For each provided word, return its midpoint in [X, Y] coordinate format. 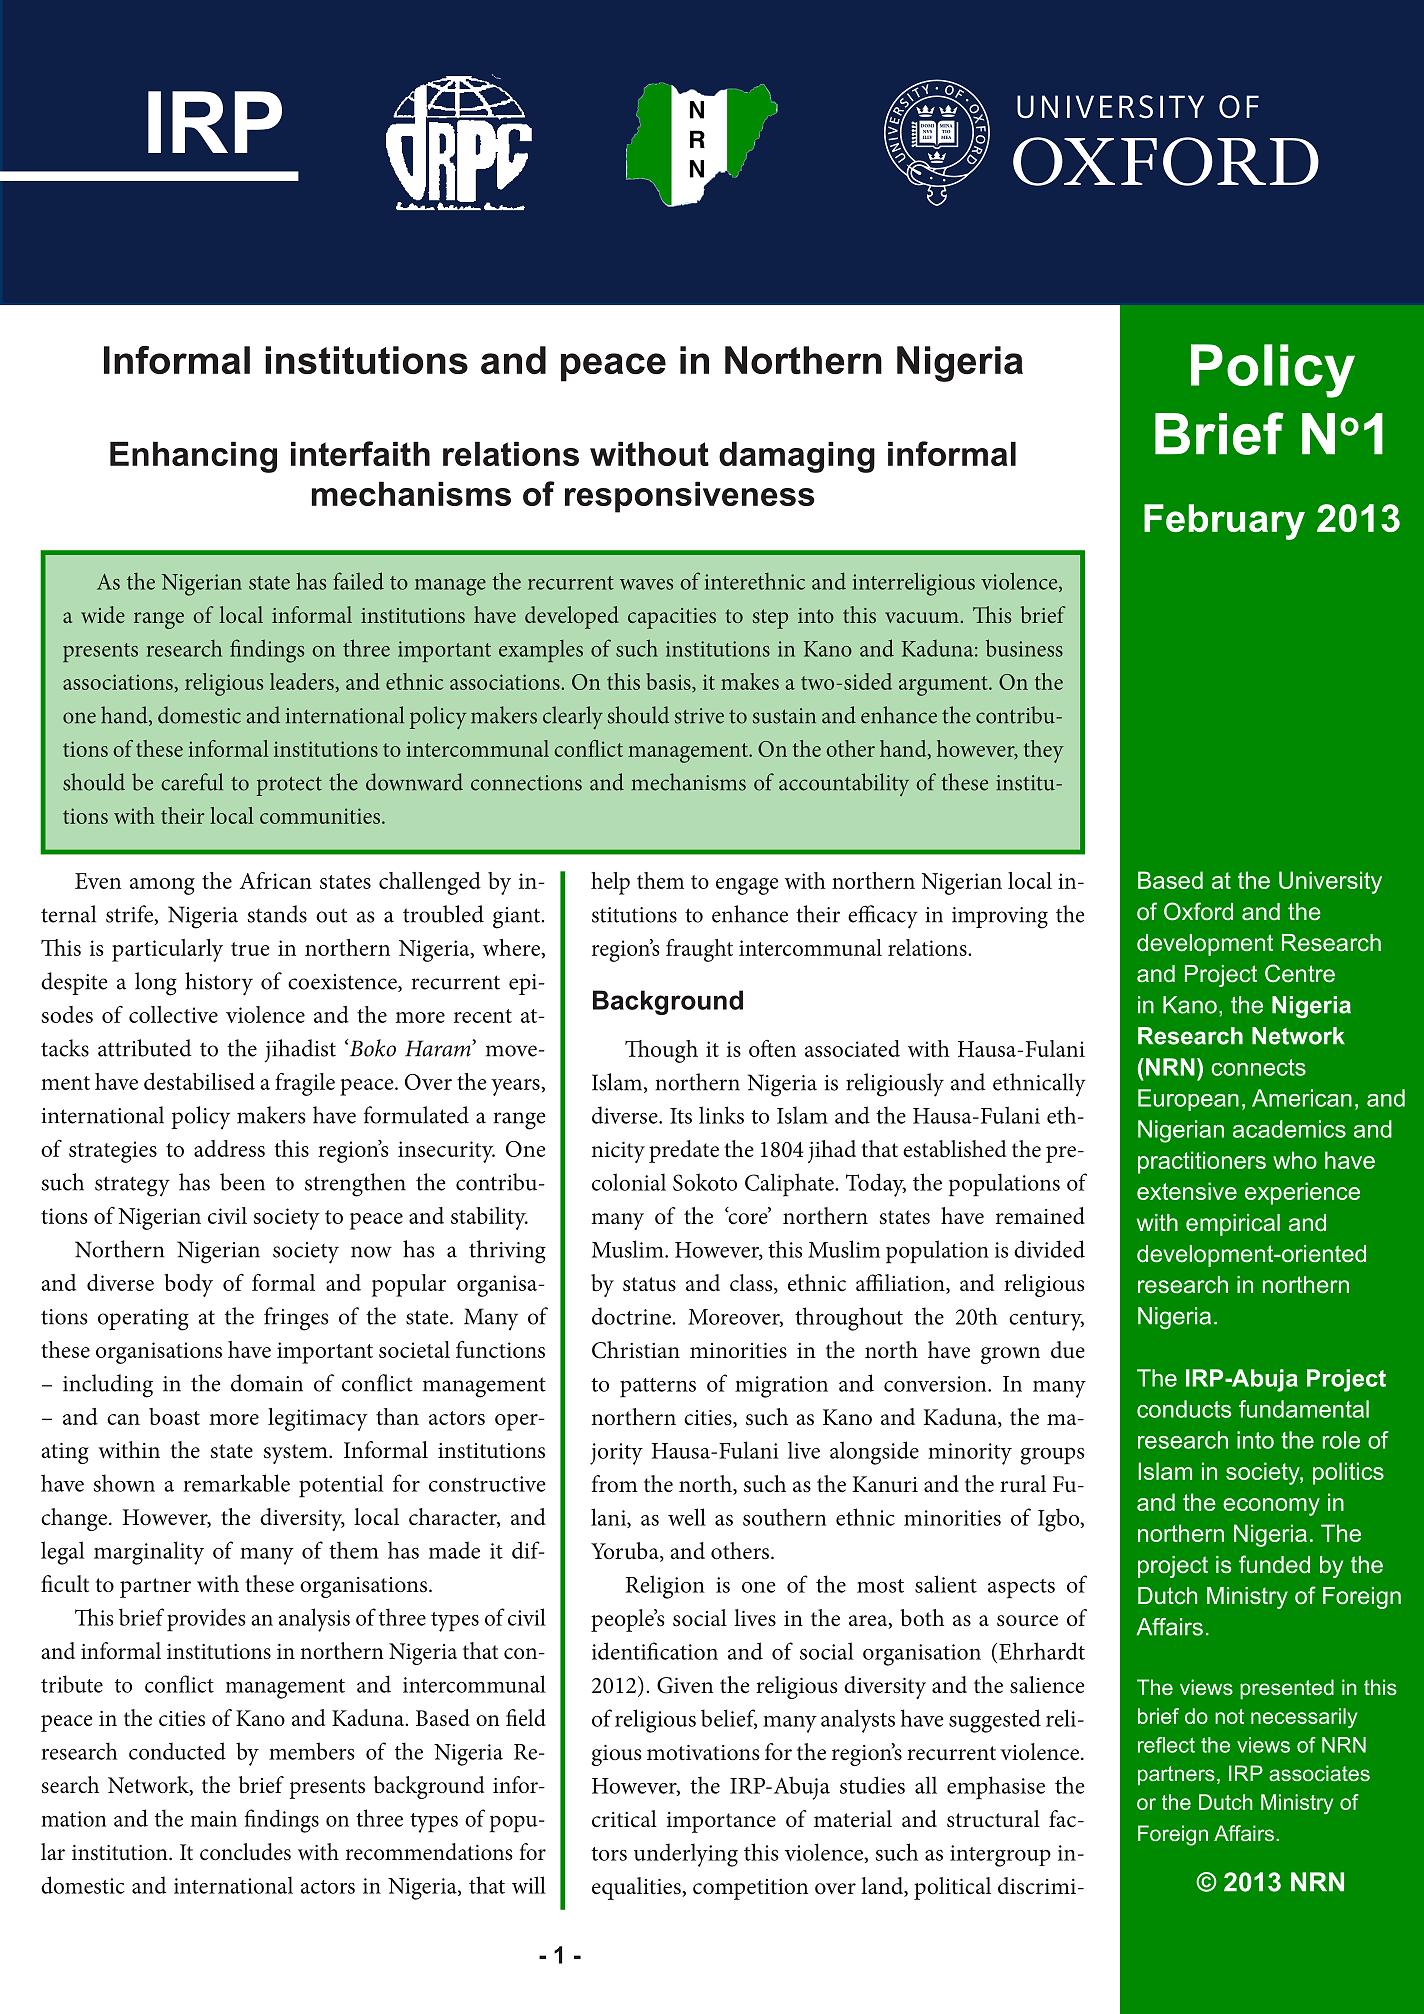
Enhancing [193, 457]
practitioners [1202, 1162]
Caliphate [790, 1185]
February [1224, 522]
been [242, 1182]
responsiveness [690, 497]
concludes [245, 1852]
